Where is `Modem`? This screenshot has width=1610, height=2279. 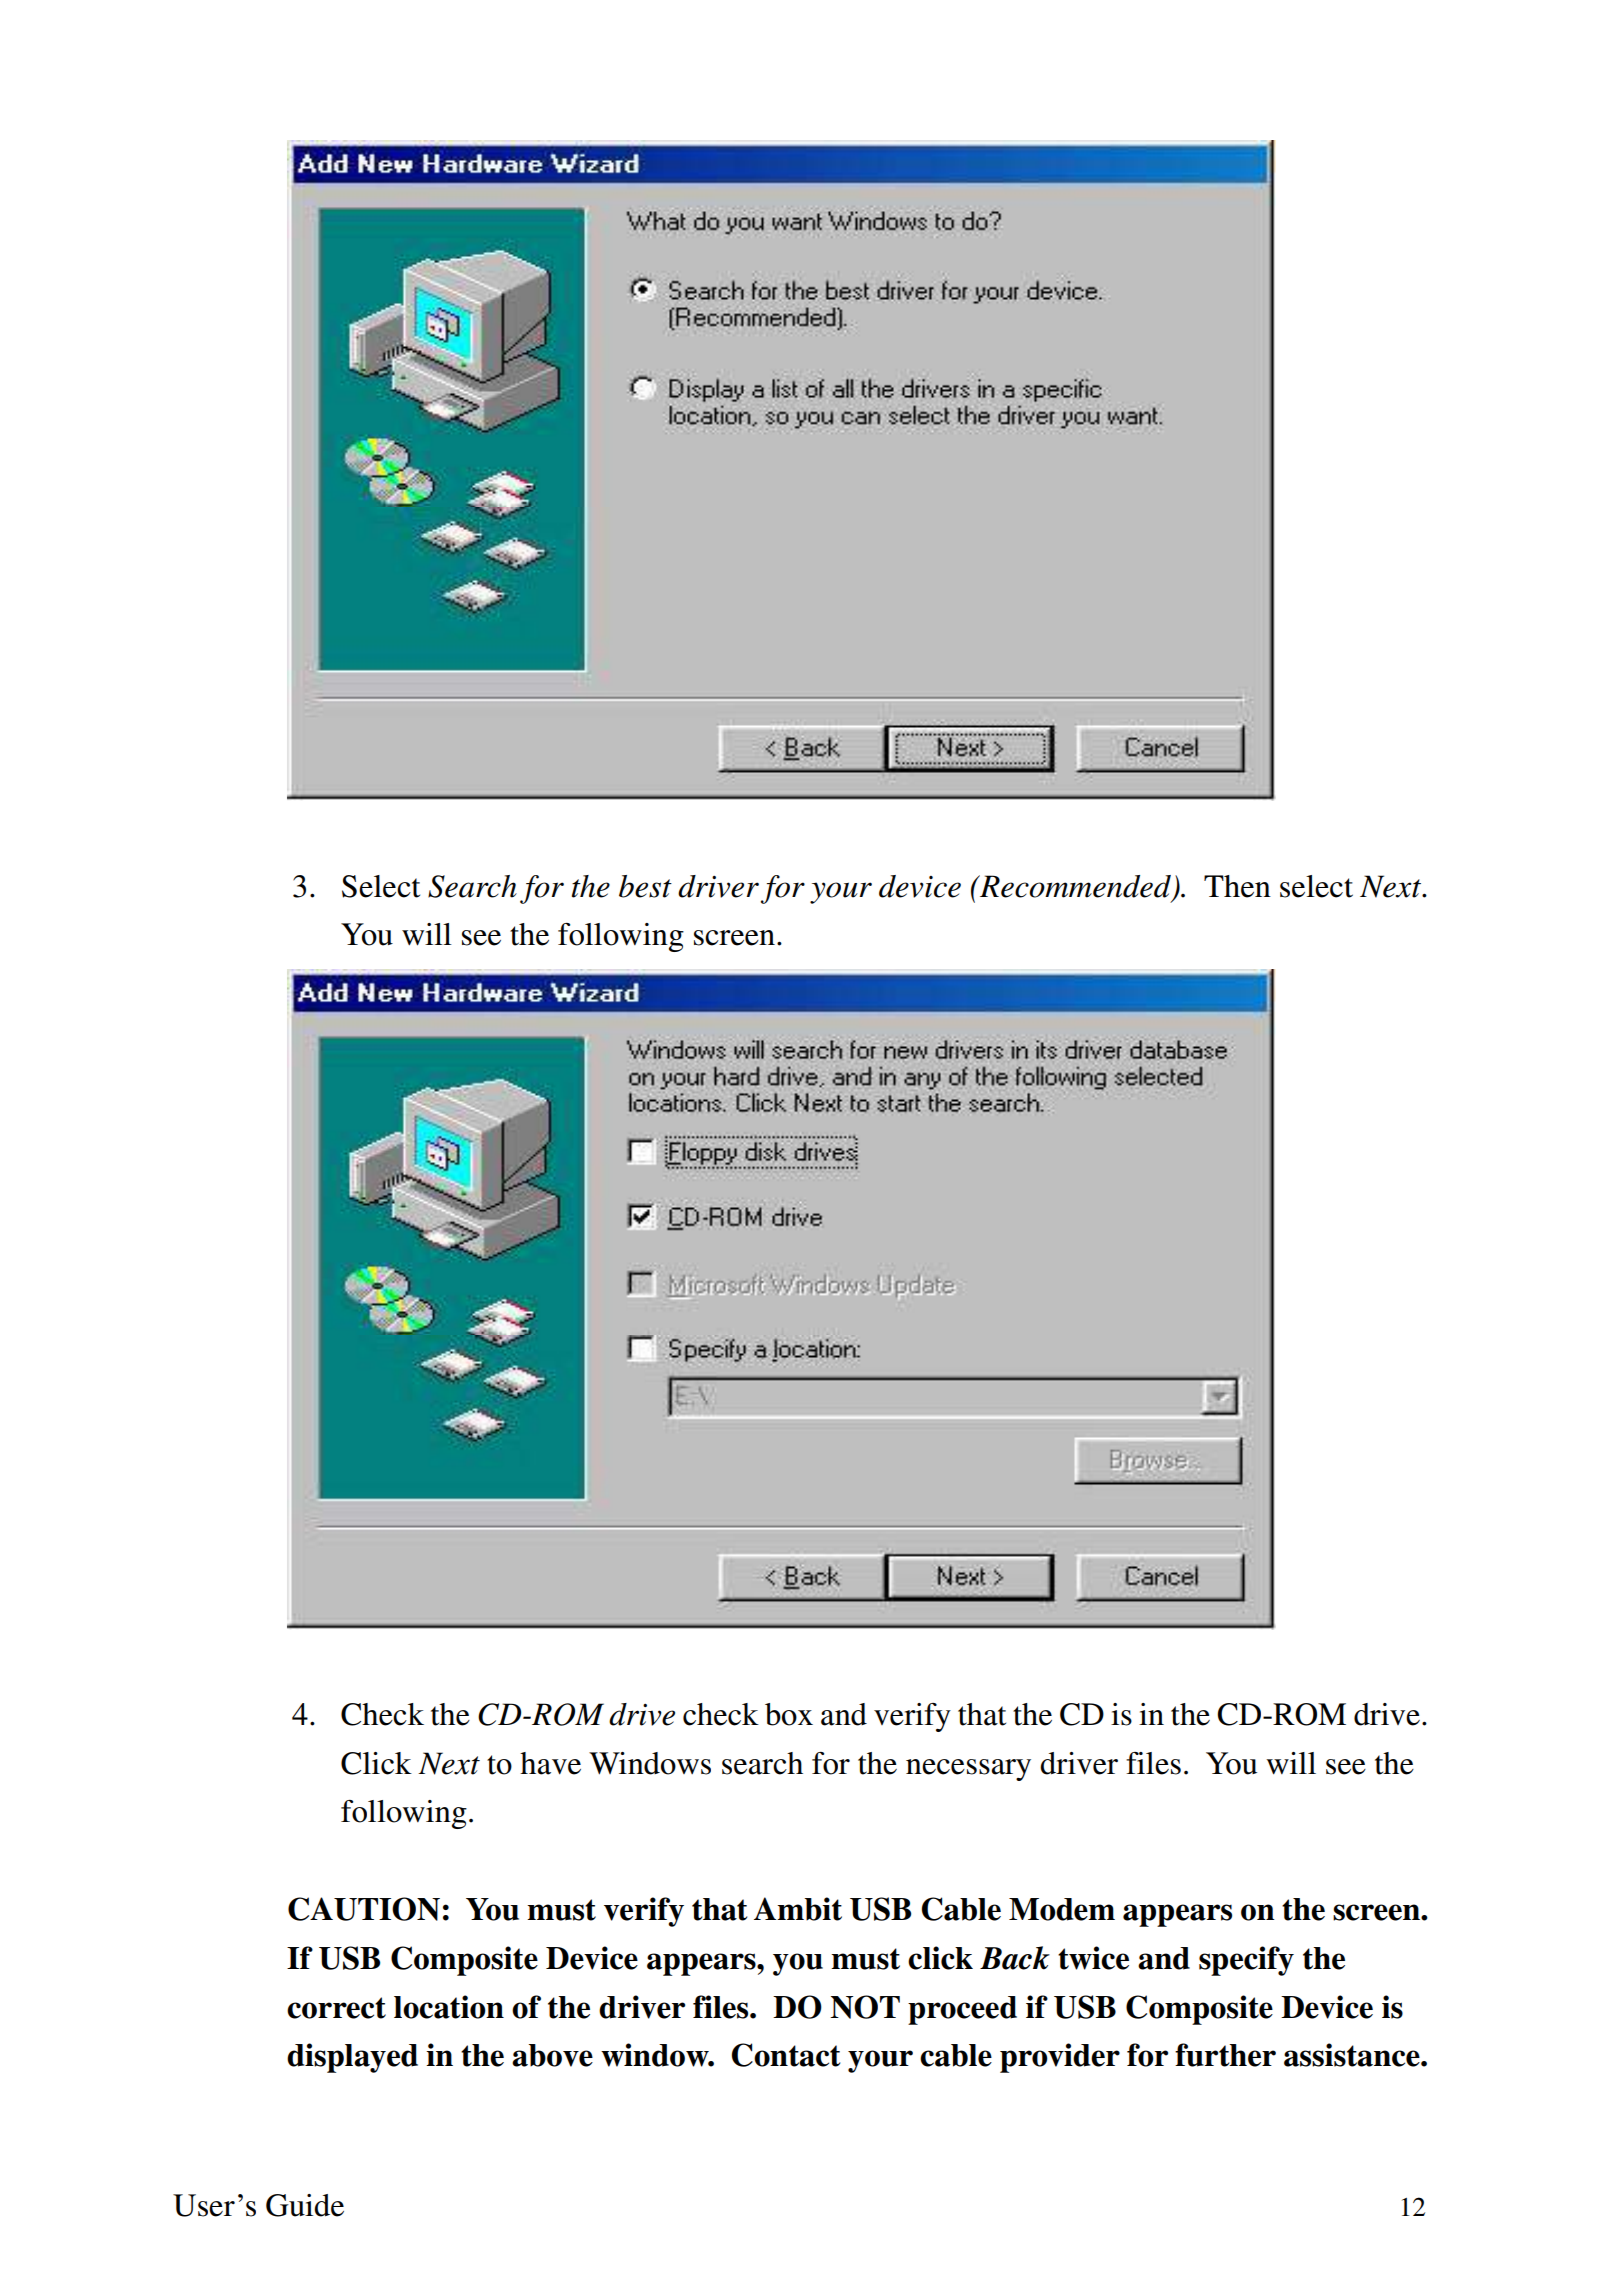 Modem is located at coordinates (1062, 1909).
